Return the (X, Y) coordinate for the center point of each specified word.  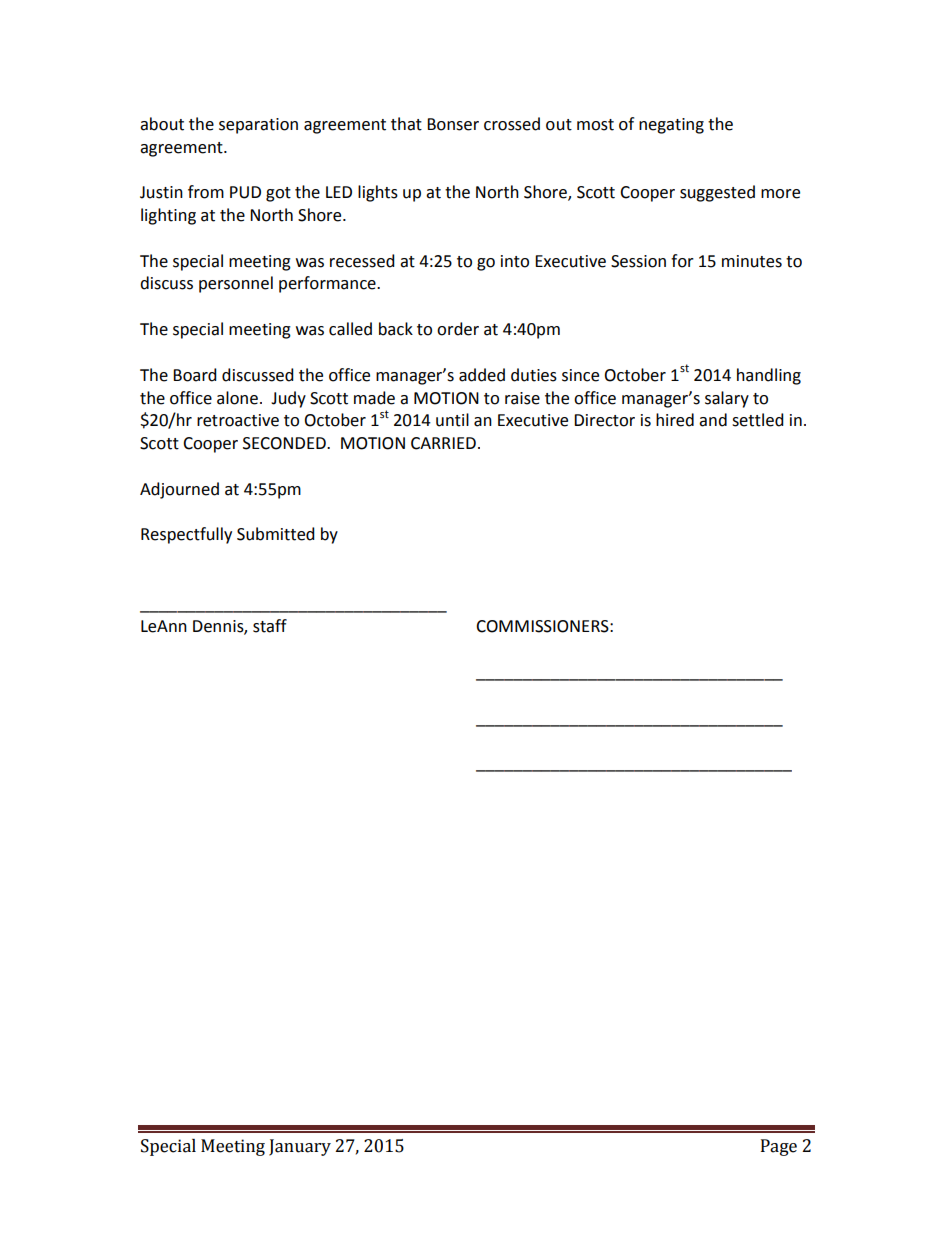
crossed (512, 124)
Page (779, 1147)
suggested (717, 193)
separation (258, 126)
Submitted (276, 534)
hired (675, 420)
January (300, 1147)
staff (270, 626)
